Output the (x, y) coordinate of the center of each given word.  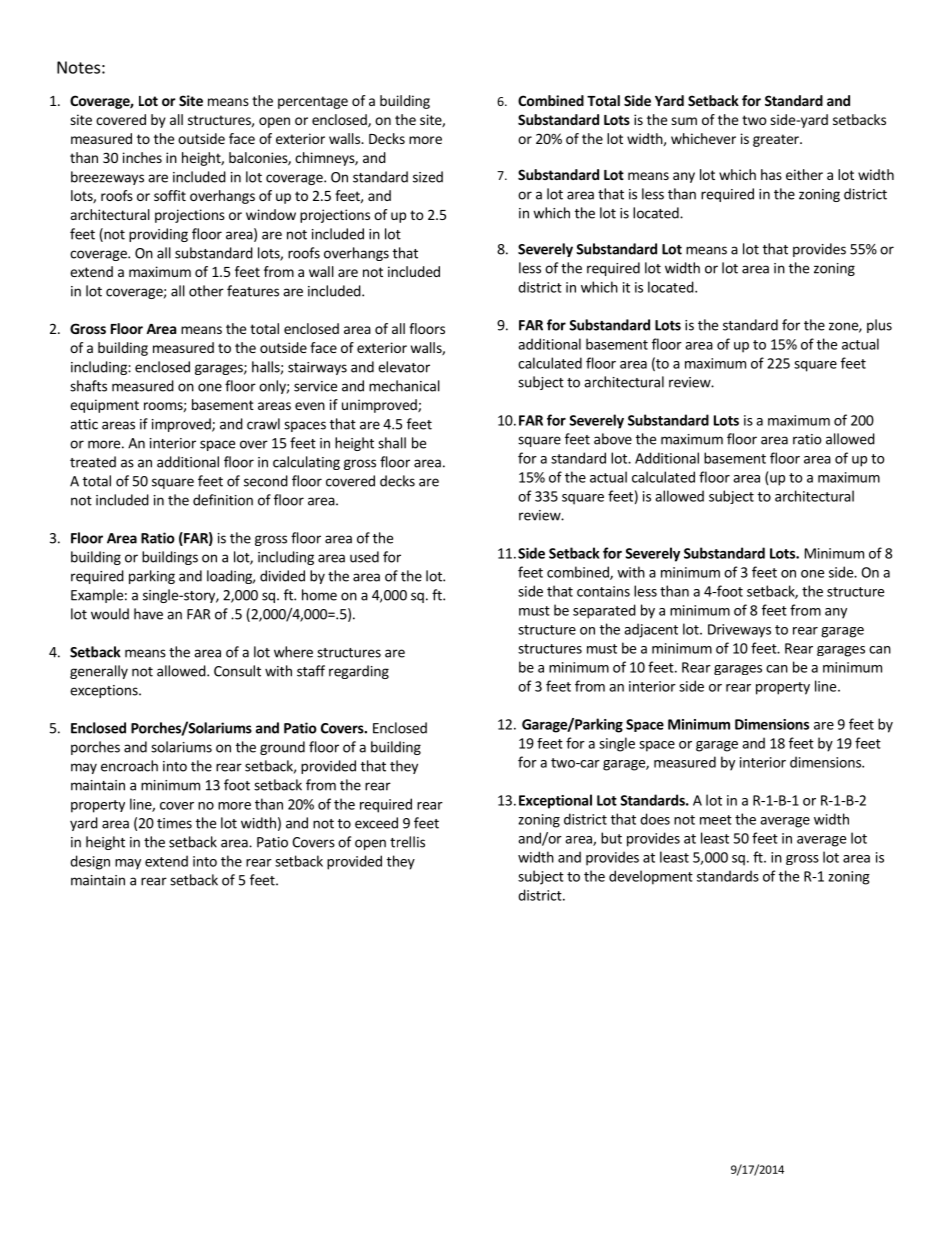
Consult (237, 671)
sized (428, 177)
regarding (359, 672)
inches (142, 157)
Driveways (739, 631)
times (174, 823)
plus (879, 326)
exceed (376, 823)
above (613, 439)
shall (392, 443)
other (206, 291)
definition (223, 500)
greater (777, 140)
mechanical (404, 386)
